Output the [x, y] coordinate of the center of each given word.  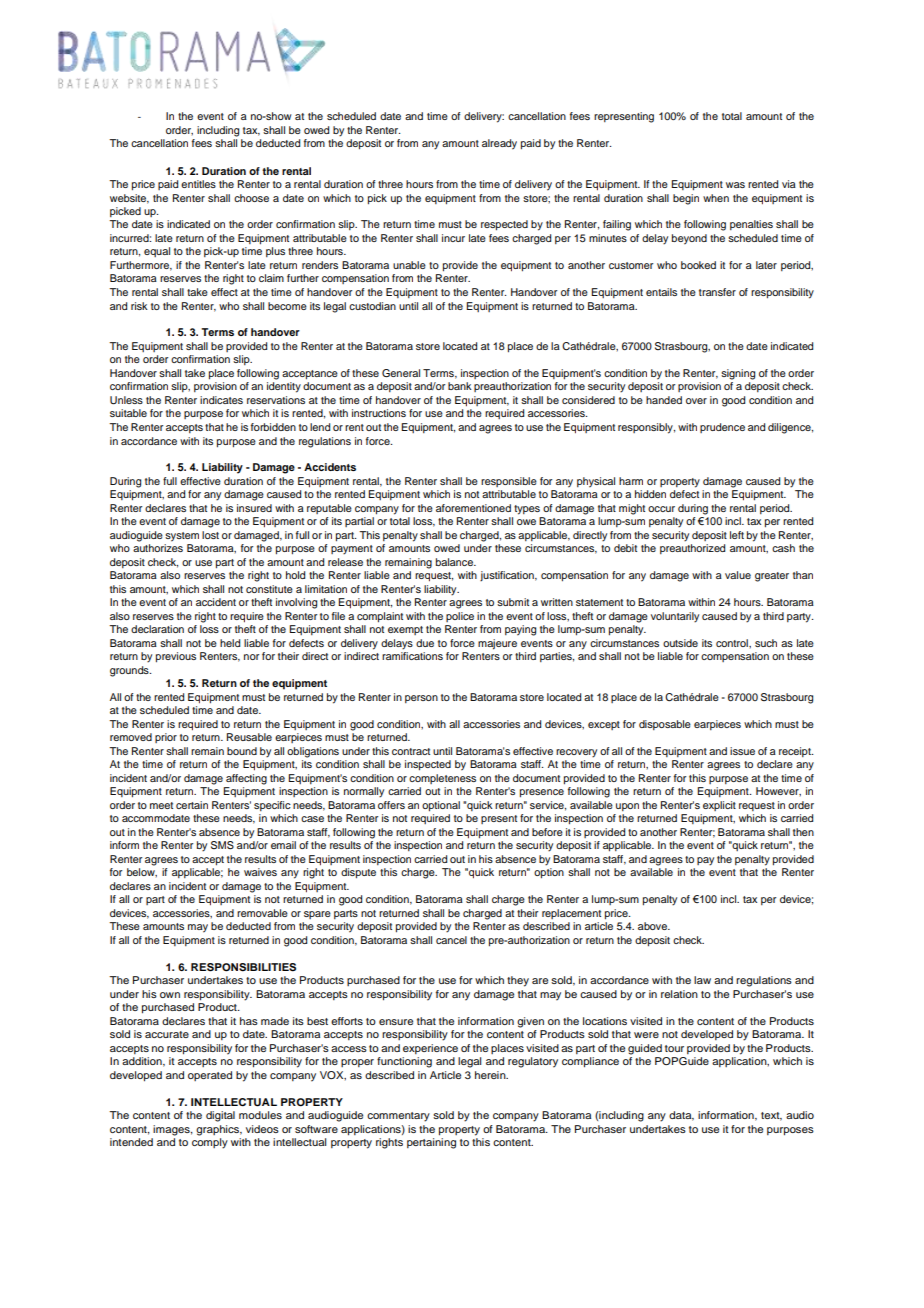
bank [460, 386]
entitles [198, 184]
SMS [222, 845]
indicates [221, 400]
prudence [722, 428]
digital [220, 1116]
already [499, 144]
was [735, 185]
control [733, 643]
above [654, 926]
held [230, 643]
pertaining [431, 1143]
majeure [497, 644]
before [547, 832]
